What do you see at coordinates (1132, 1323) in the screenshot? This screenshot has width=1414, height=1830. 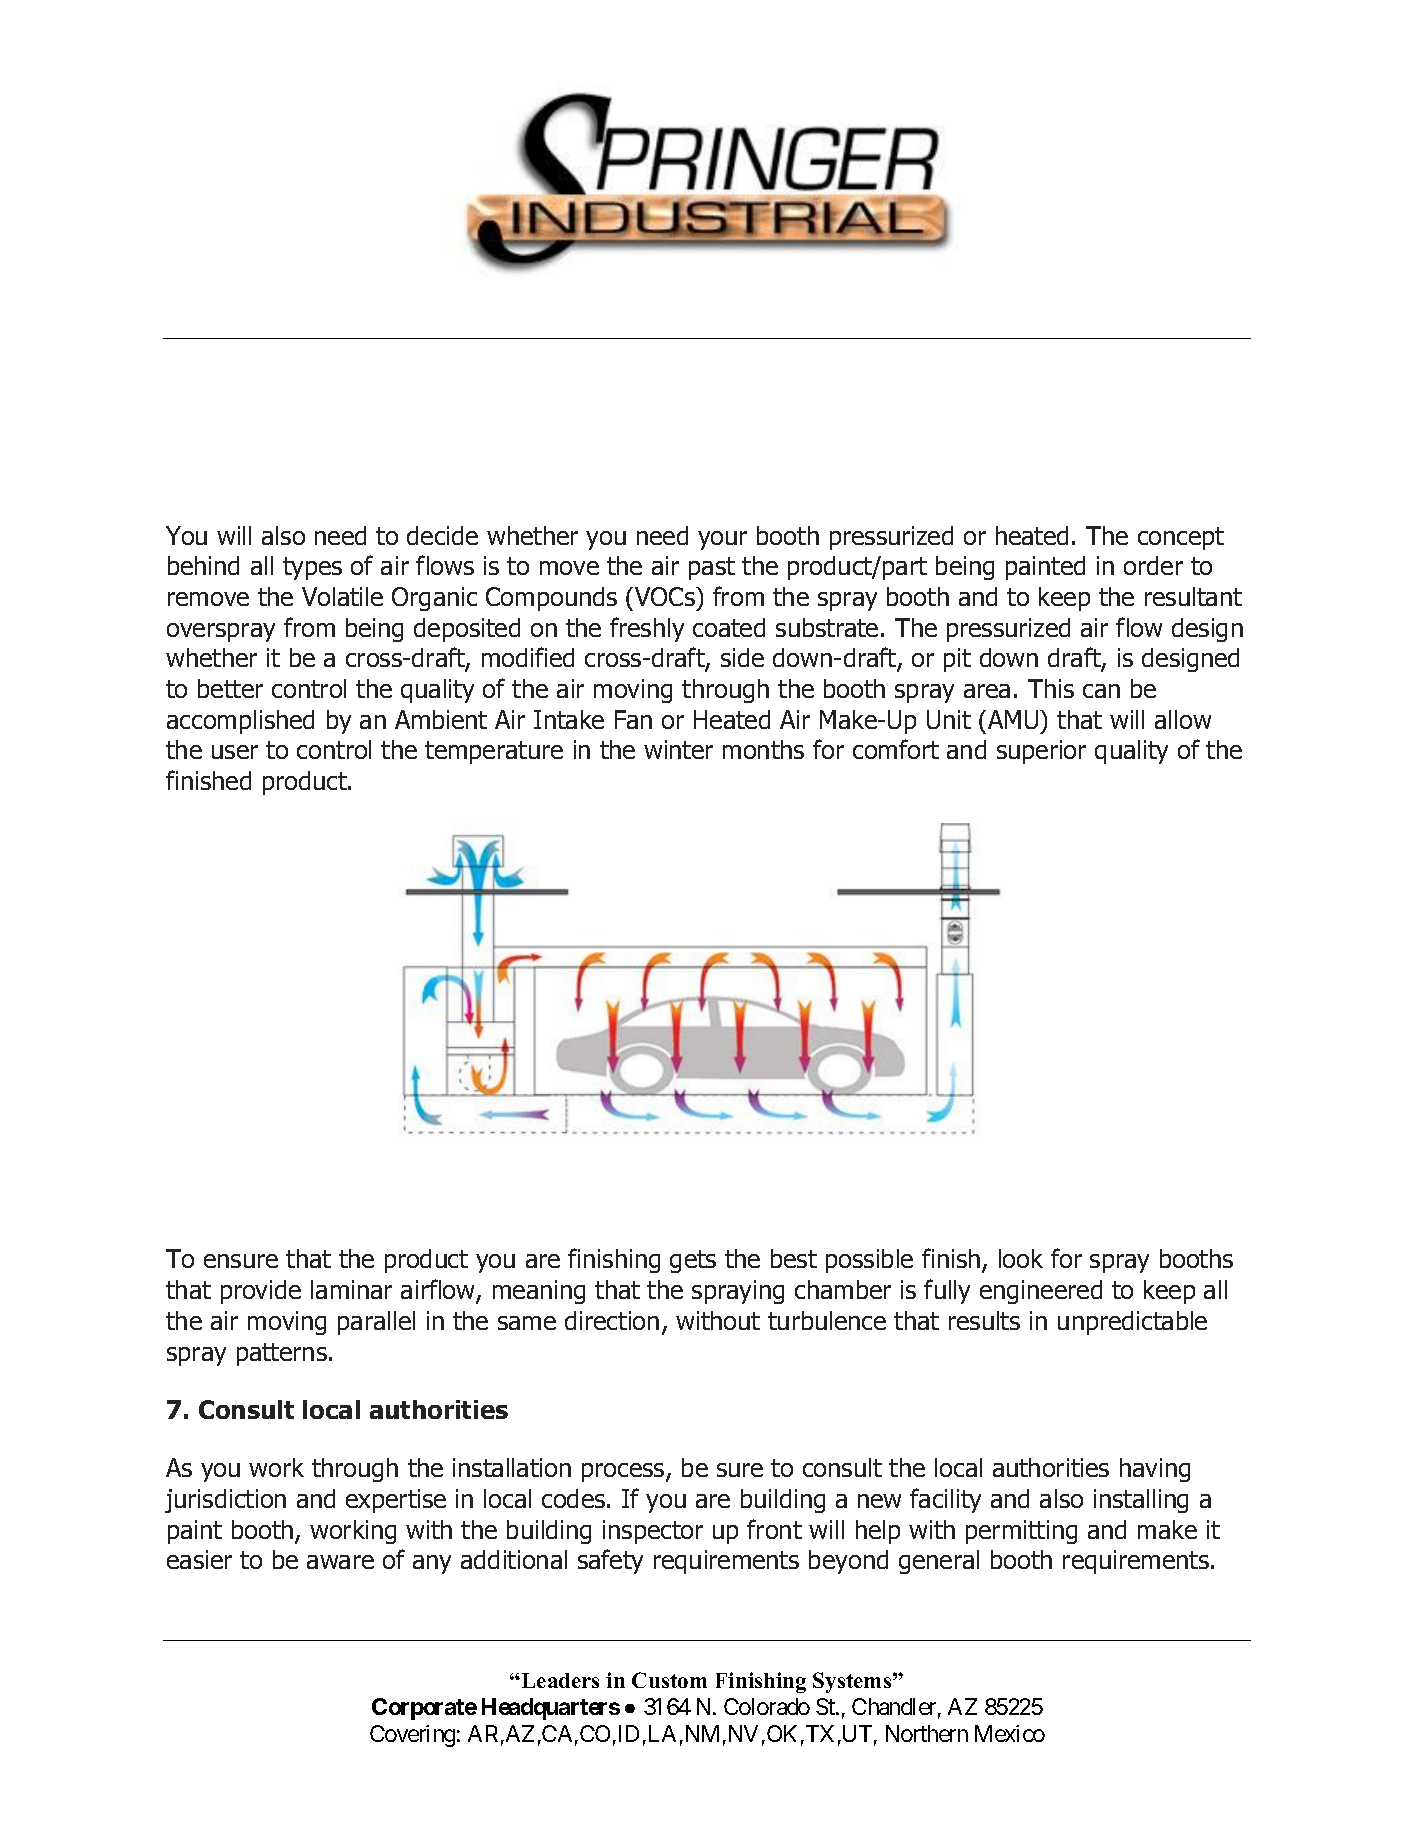 I see `unpredictable` at bounding box center [1132, 1323].
